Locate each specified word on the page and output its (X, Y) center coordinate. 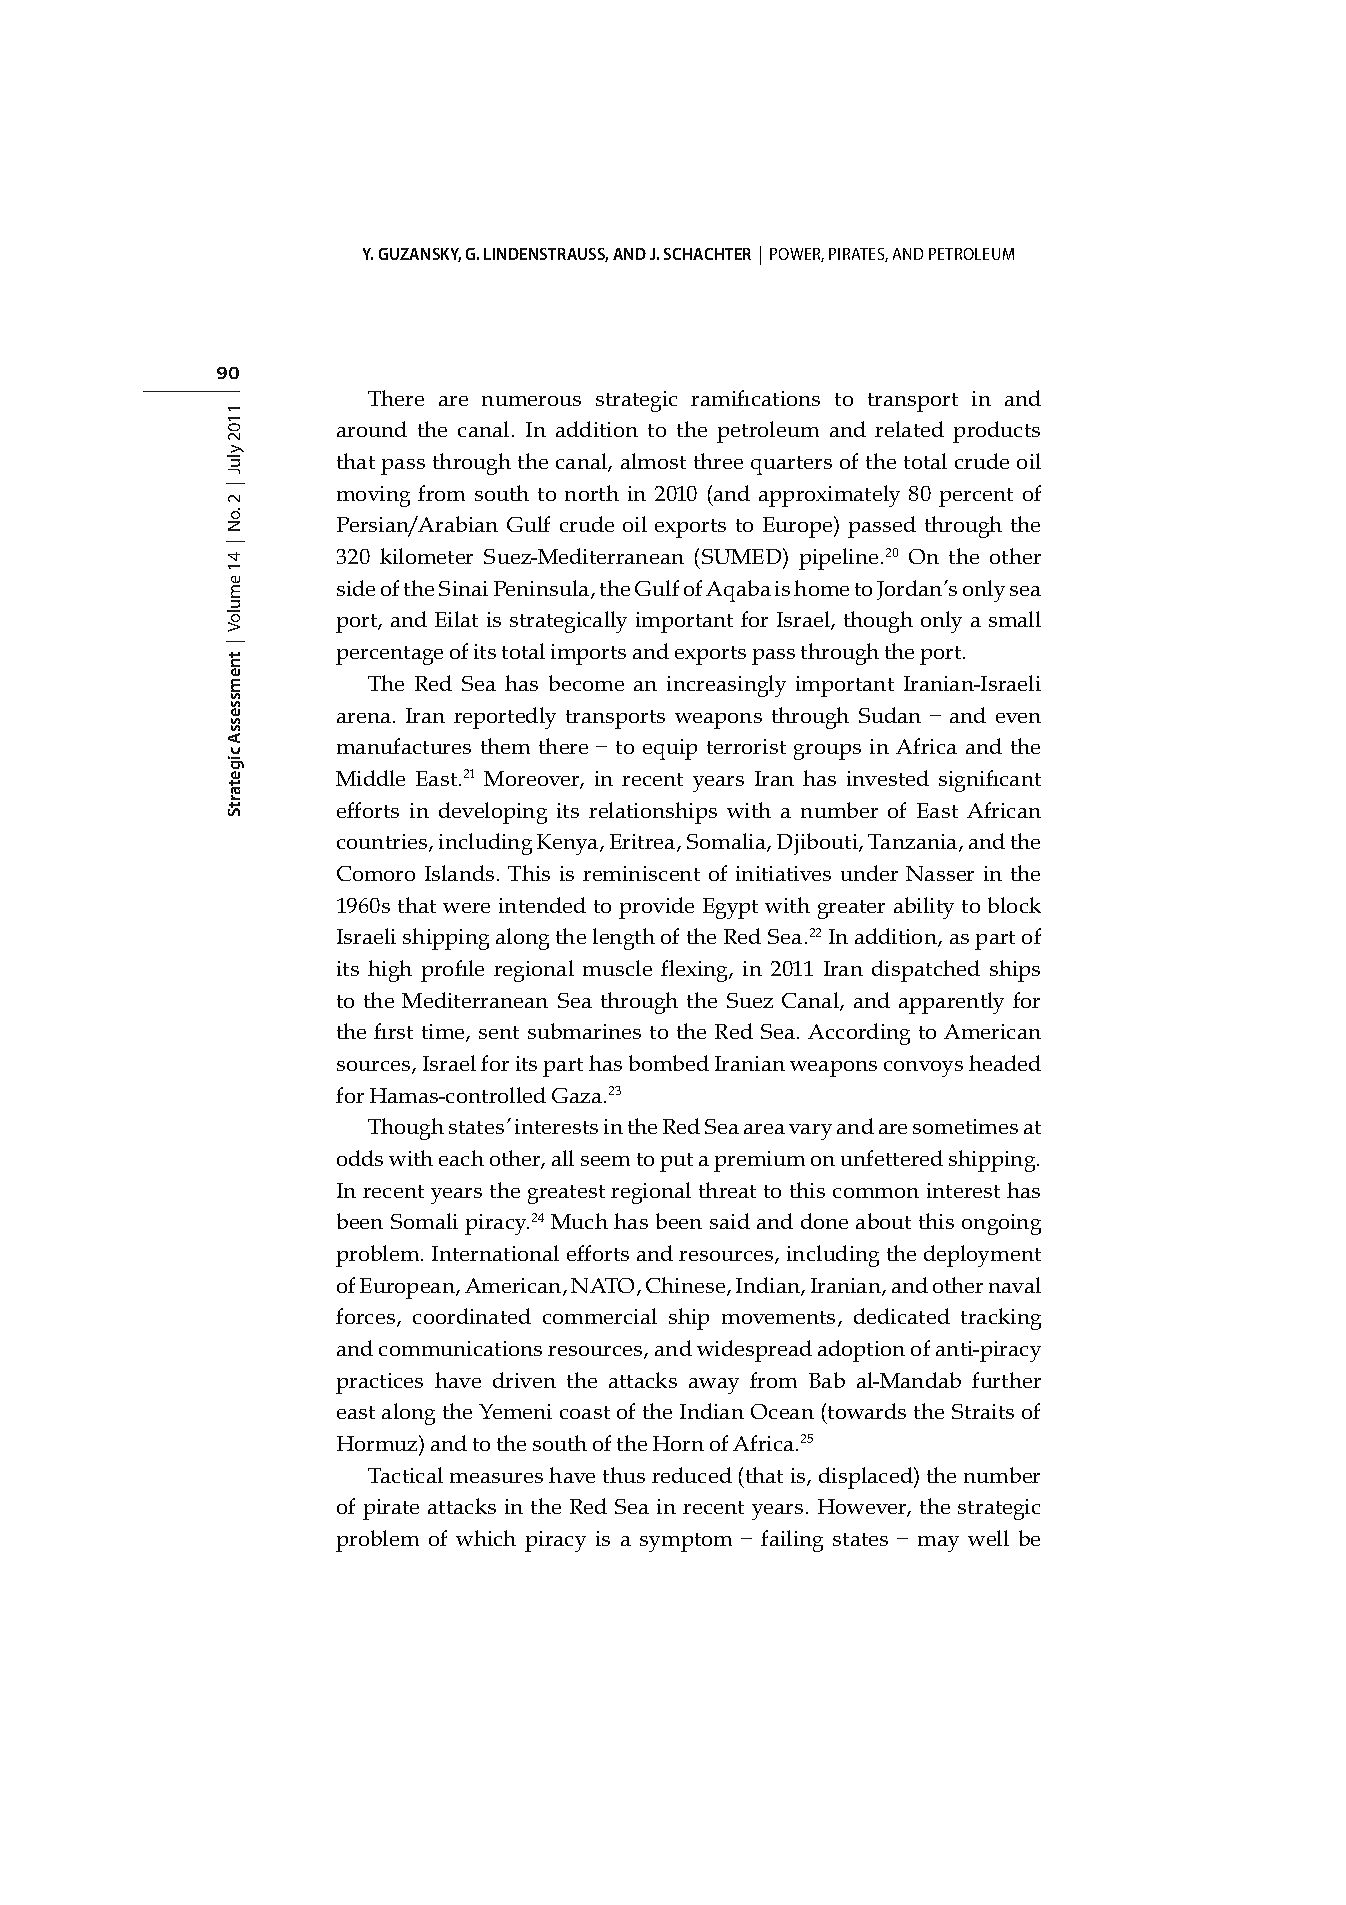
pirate (391, 1509)
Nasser (940, 873)
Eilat (456, 619)
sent (499, 1032)
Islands (459, 873)
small (1015, 619)
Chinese (687, 1286)
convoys (923, 1069)
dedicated (902, 1316)
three (718, 461)
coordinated (472, 1316)
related (909, 429)
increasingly (726, 686)
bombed (669, 1063)
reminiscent (641, 873)
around (372, 429)
